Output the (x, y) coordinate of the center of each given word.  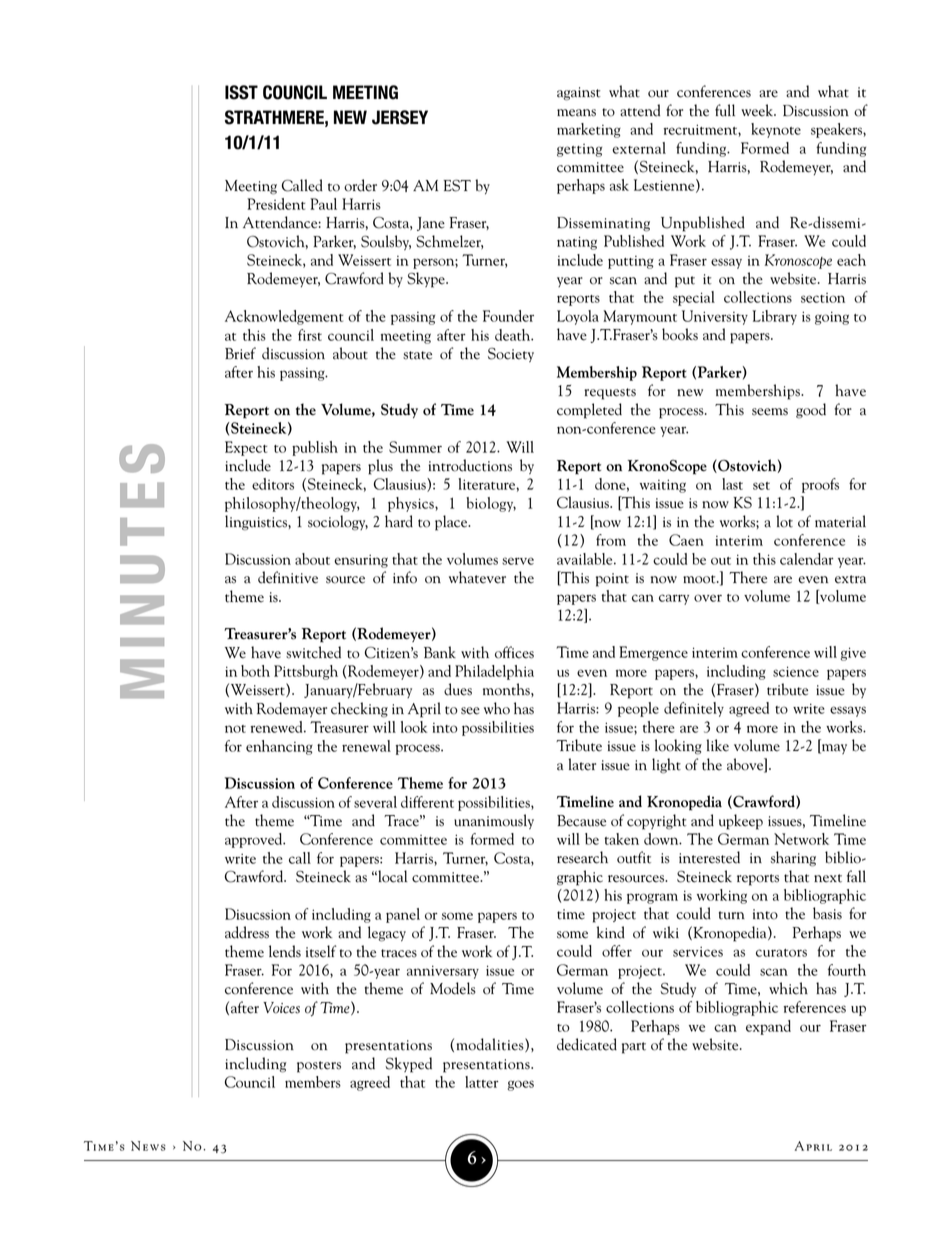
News (148, 1146)
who (497, 708)
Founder (508, 316)
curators (781, 953)
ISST (241, 92)
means (576, 113)
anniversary (443, 972)
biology (491, 504)
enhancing (279, 747)
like (717, 745)
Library (775, 317)
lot (784, 521)
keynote (776, 130)
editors (273, 484)
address (247, 932)
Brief (240, 353)
